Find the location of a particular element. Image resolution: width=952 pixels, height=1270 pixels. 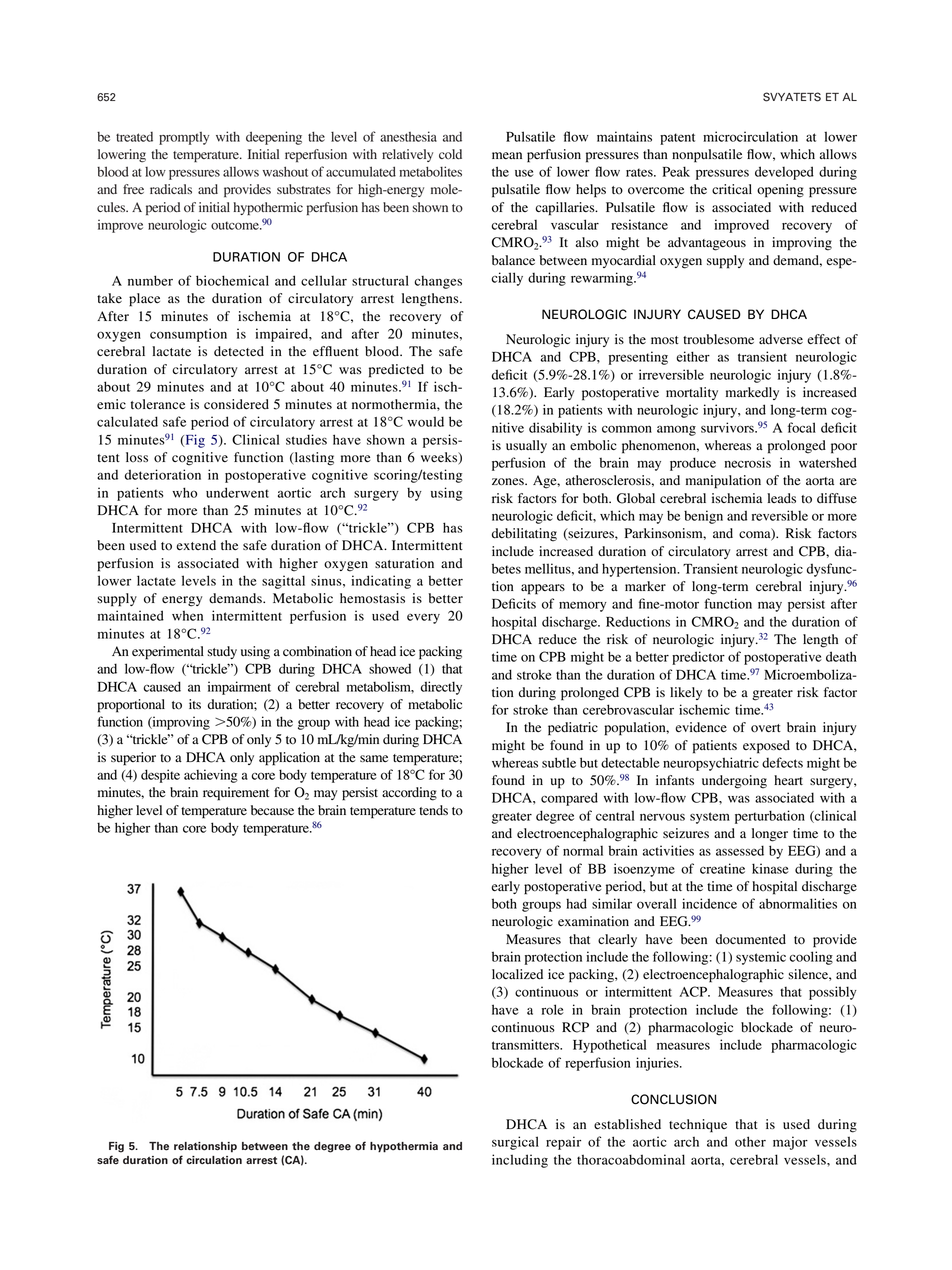

radicals is located at coordinates (171, 189).
